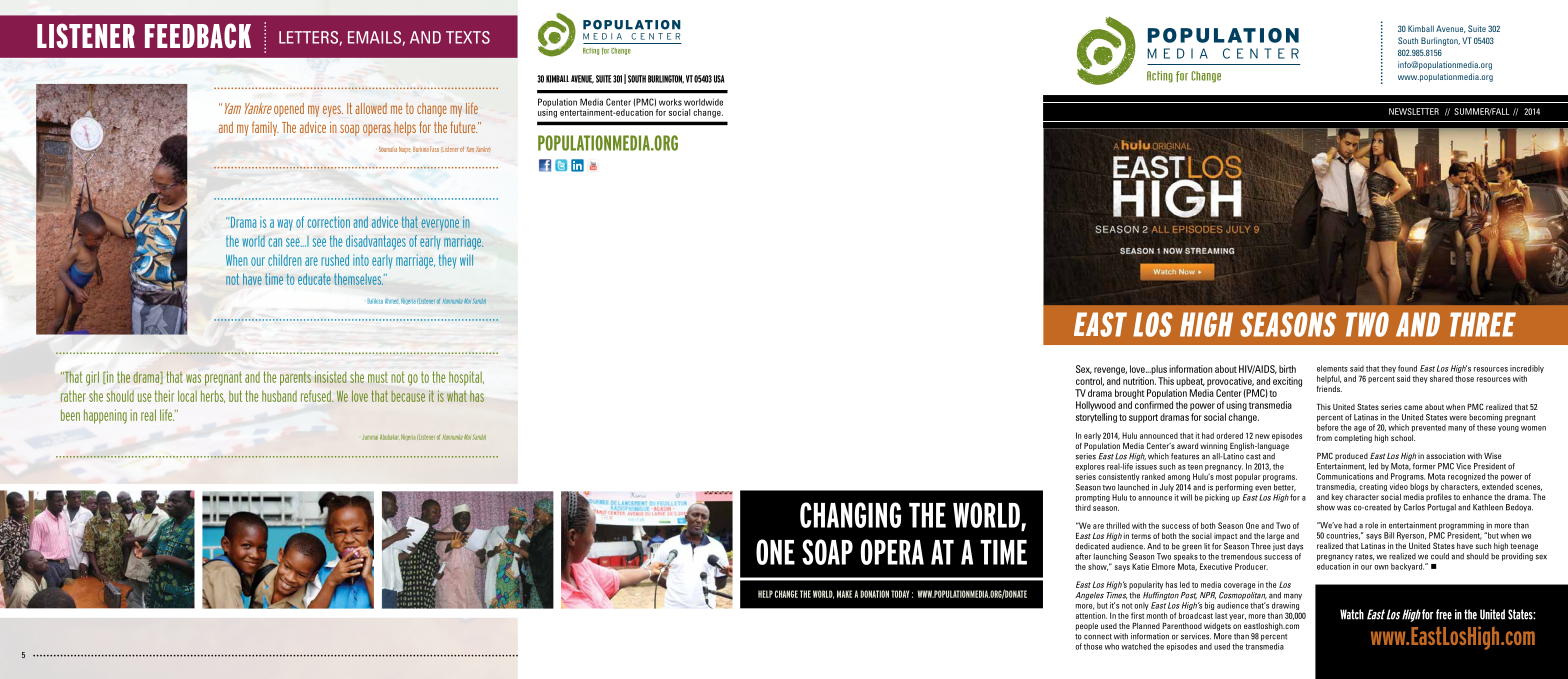 This screenshot has width=1568, height=679. What do you see at coordinates (1353, 437) in the screenshot?
I see `completing` at bounding box center [1353, 437].
